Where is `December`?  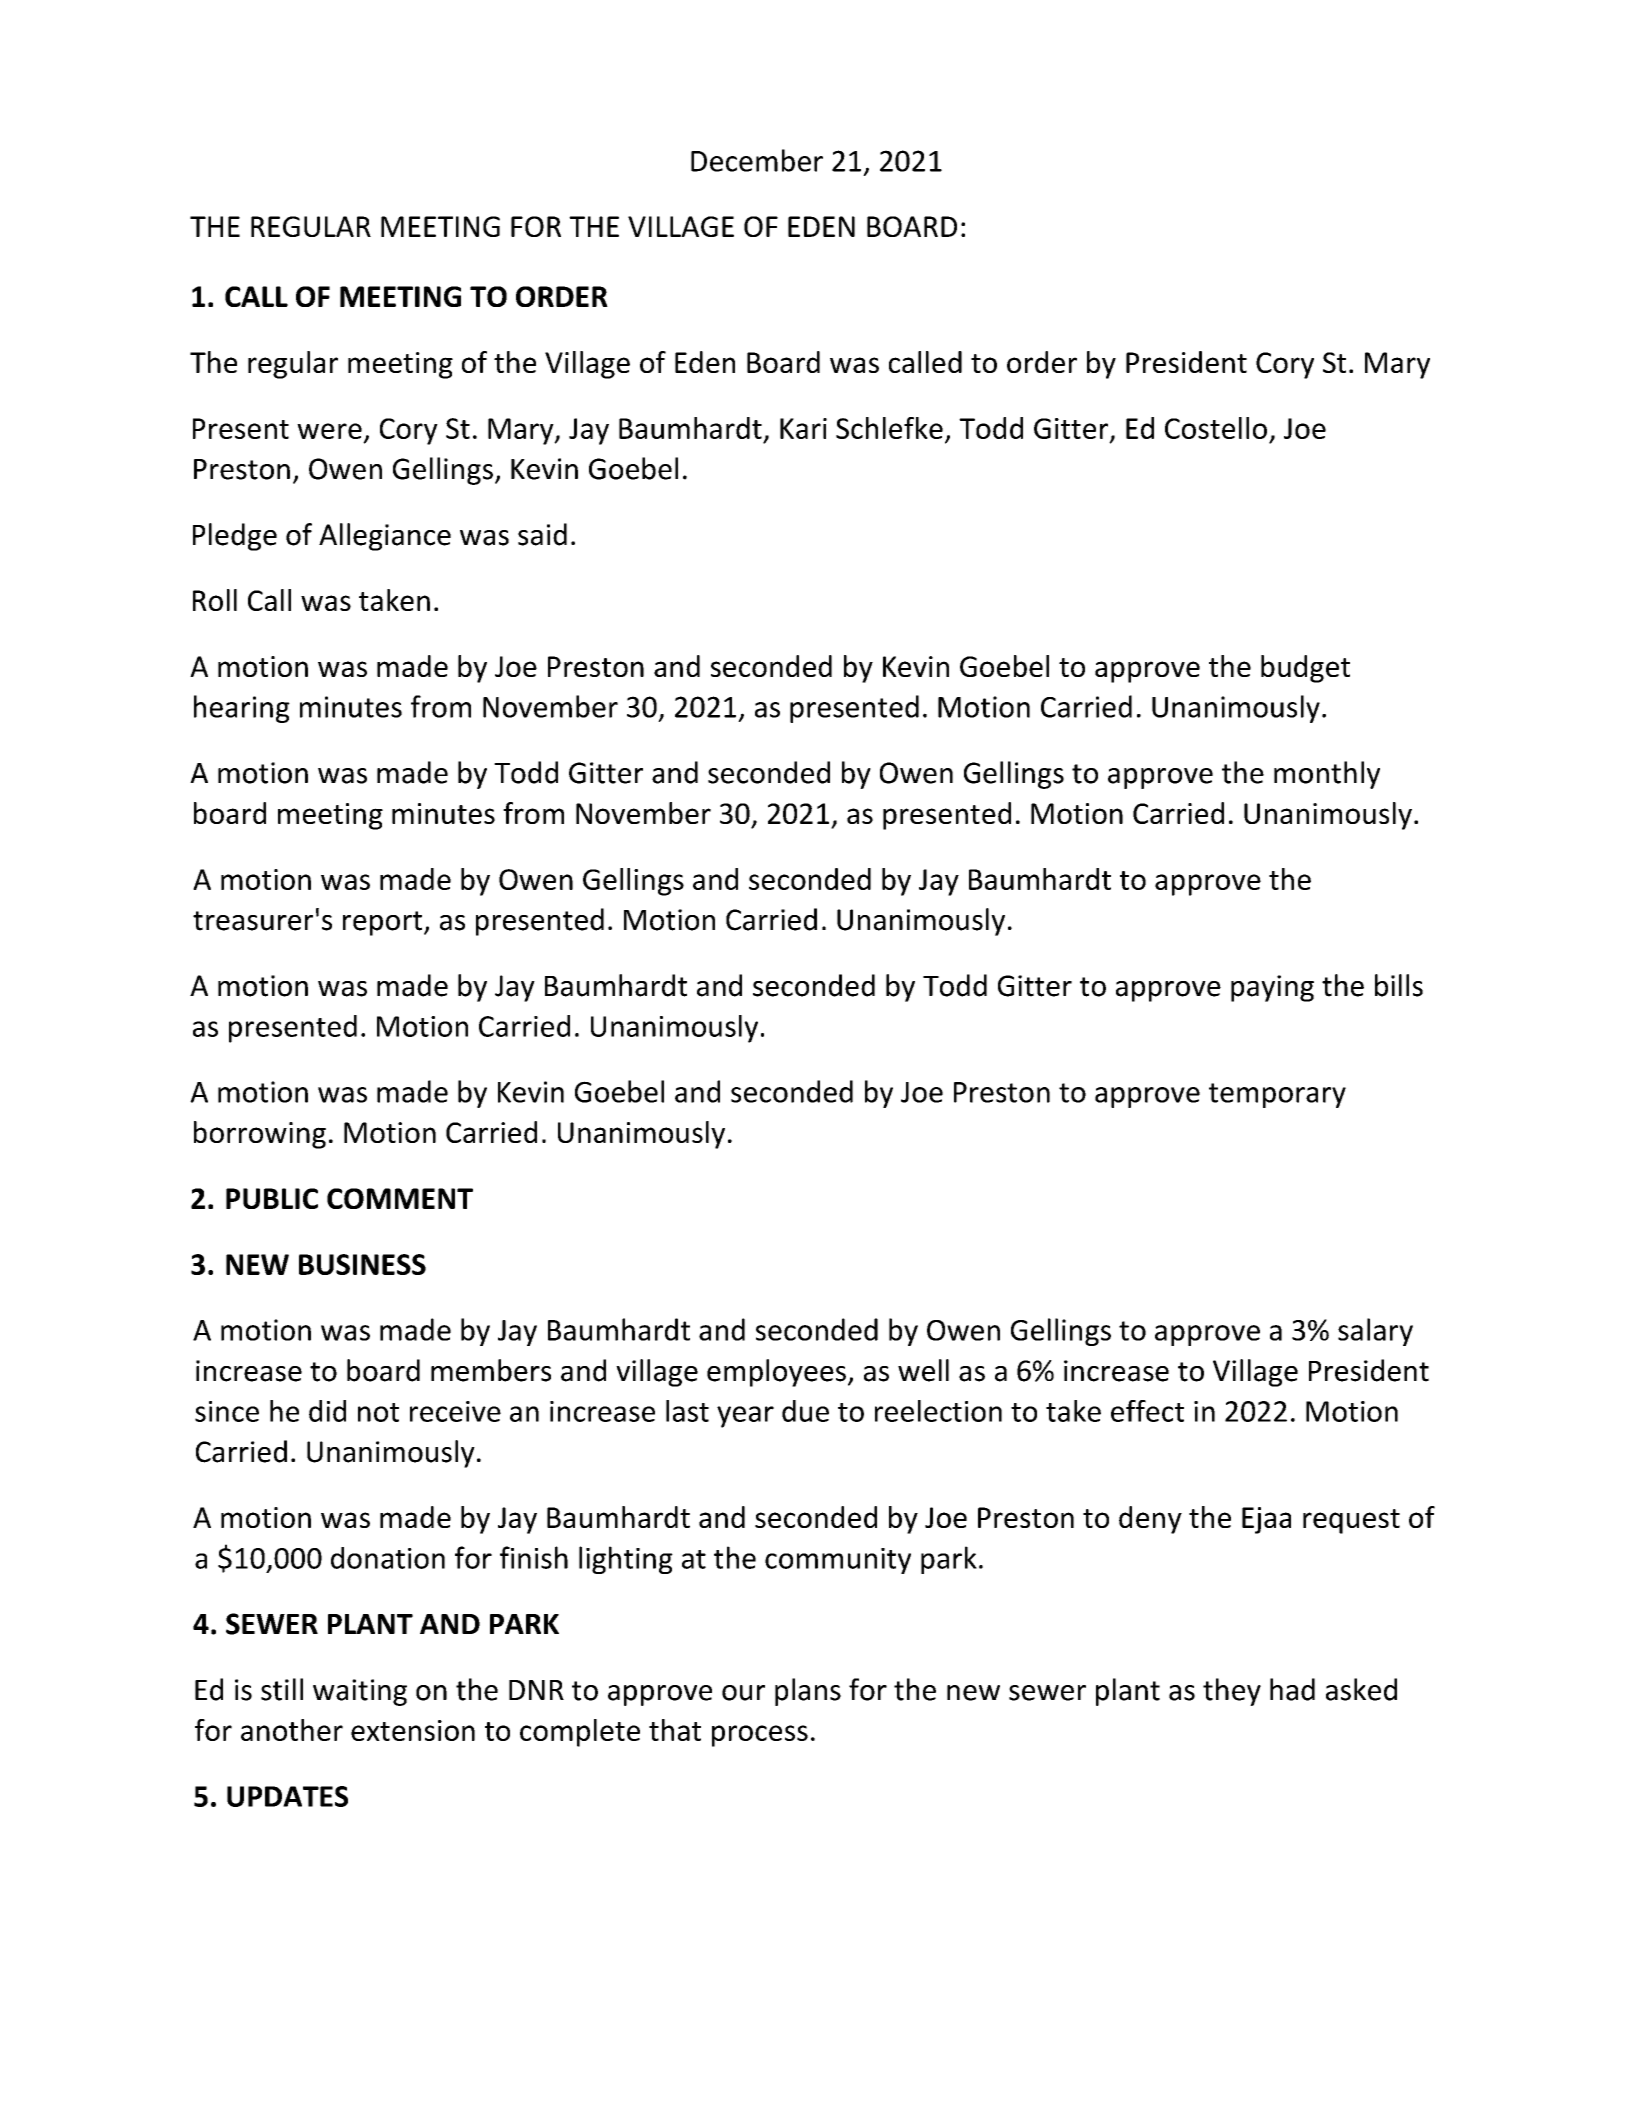 December is located at coordinates (757, 160).
